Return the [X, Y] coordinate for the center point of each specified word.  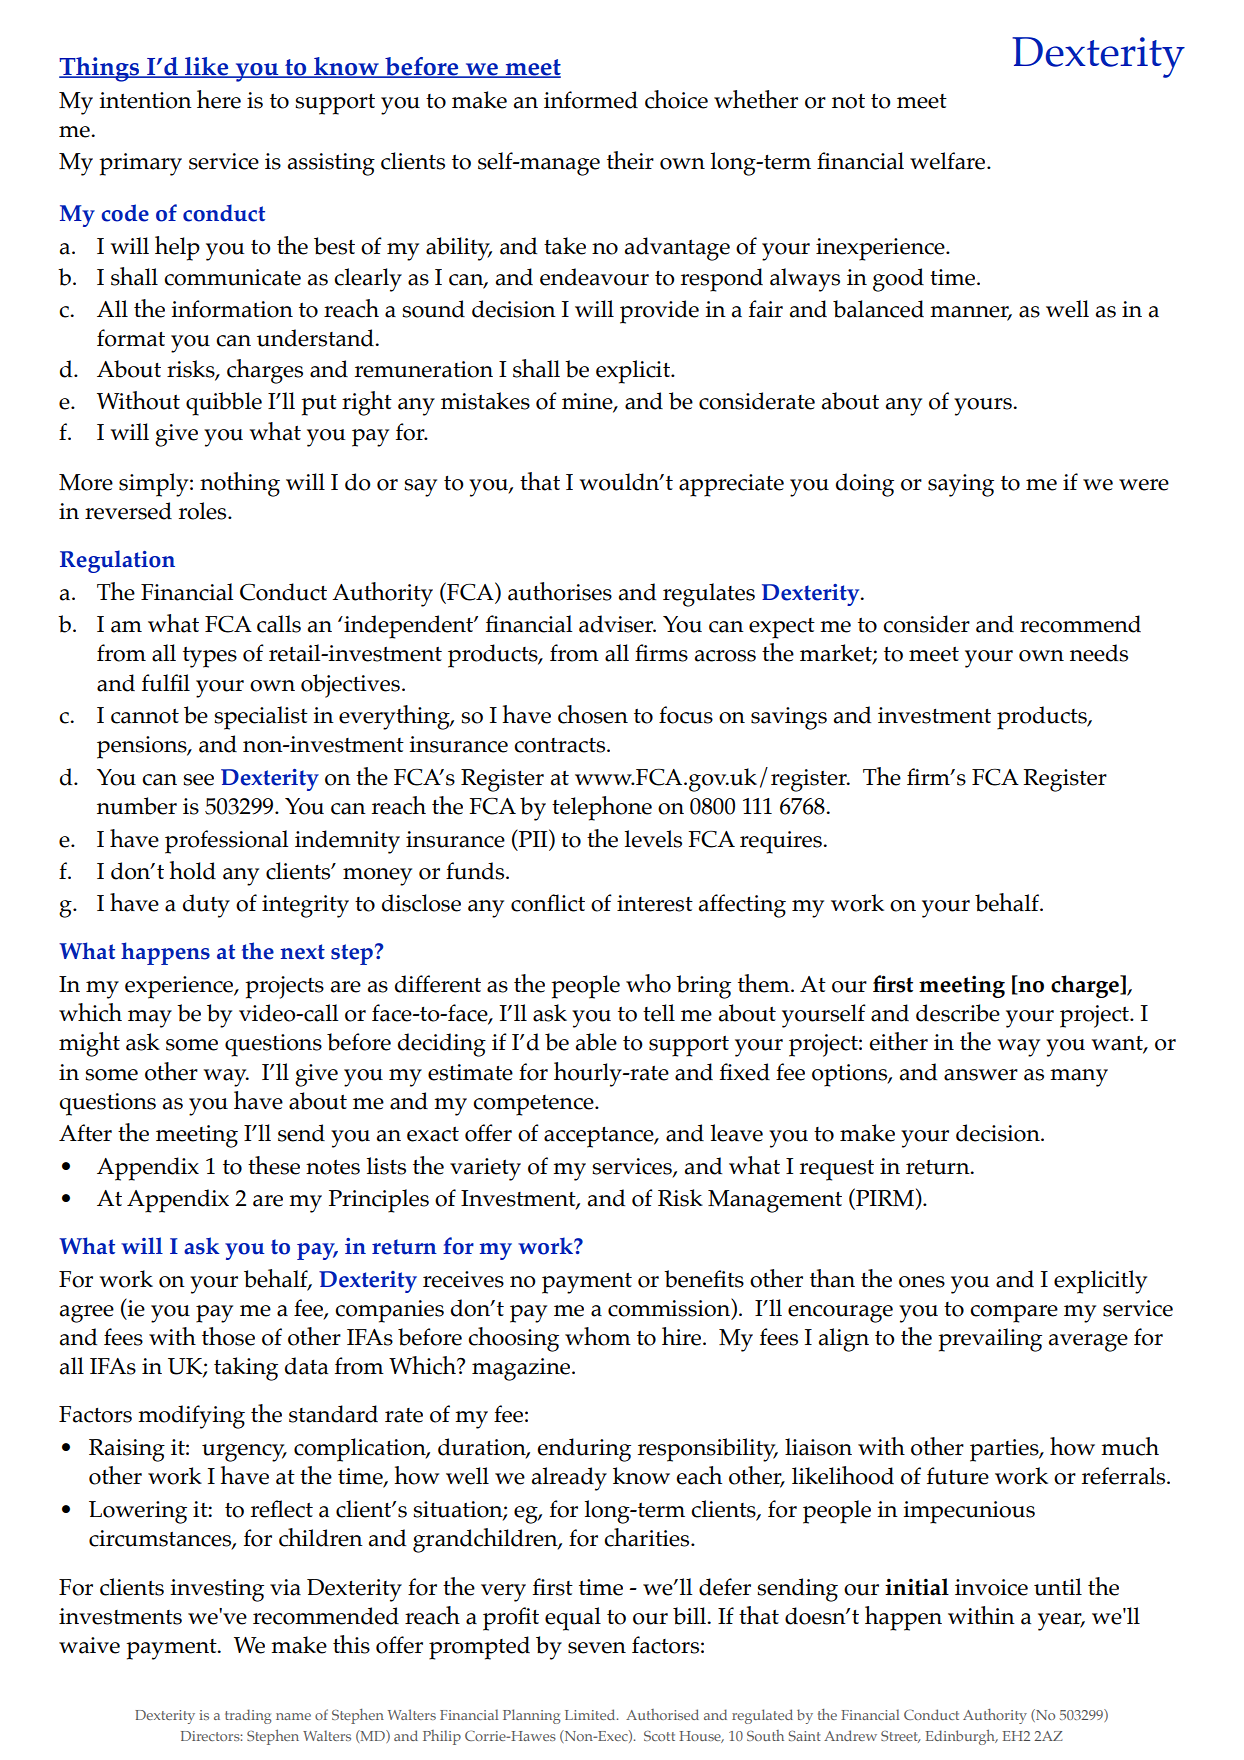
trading [248, 1716]
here [219, 99]
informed [591, 100]
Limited [591, 1714]
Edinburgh [961, 1737]
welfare [949, 161]
